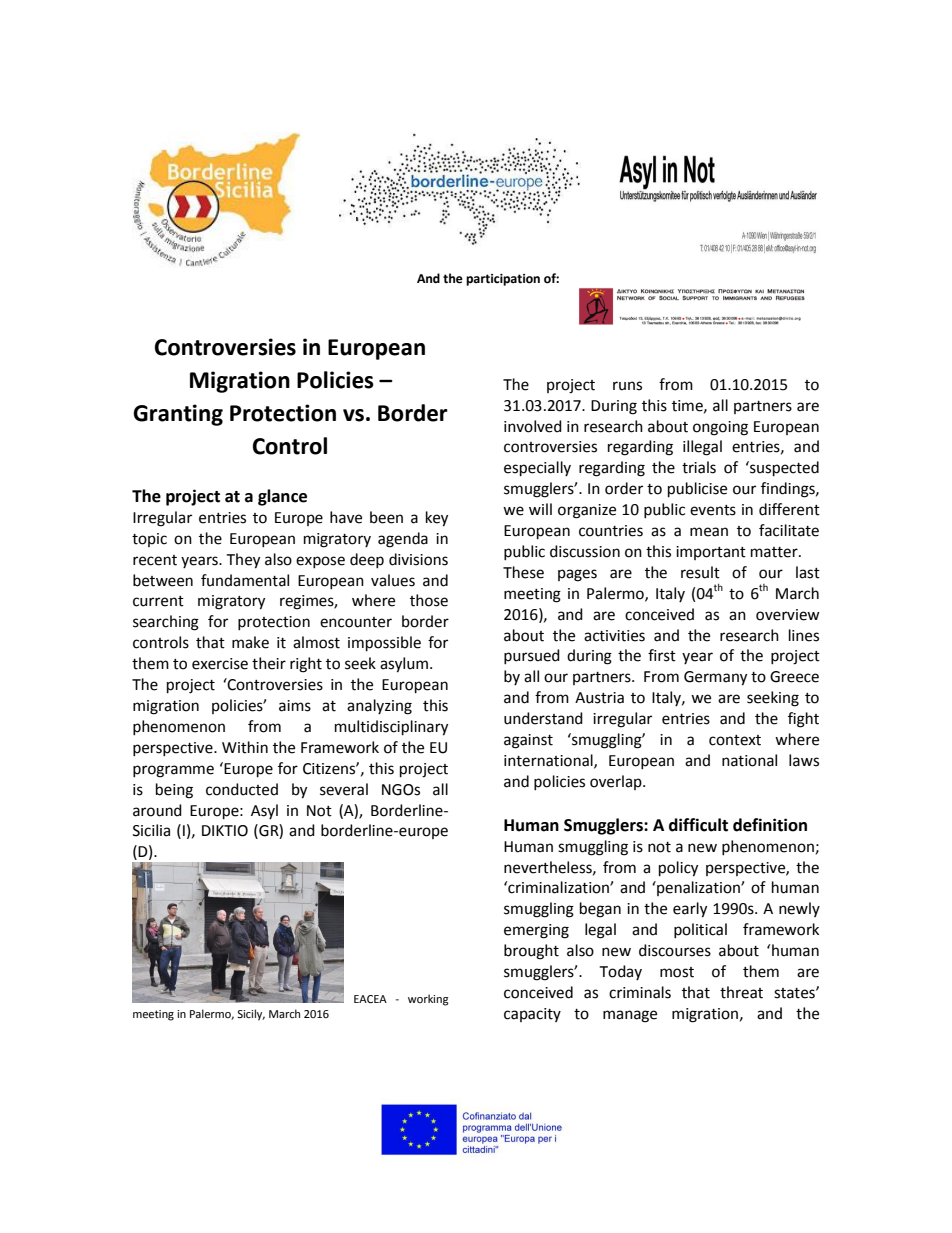  What do you see at coordinates (678, 869) in the document?
I see `policy` at bounding box center [678, 869].
